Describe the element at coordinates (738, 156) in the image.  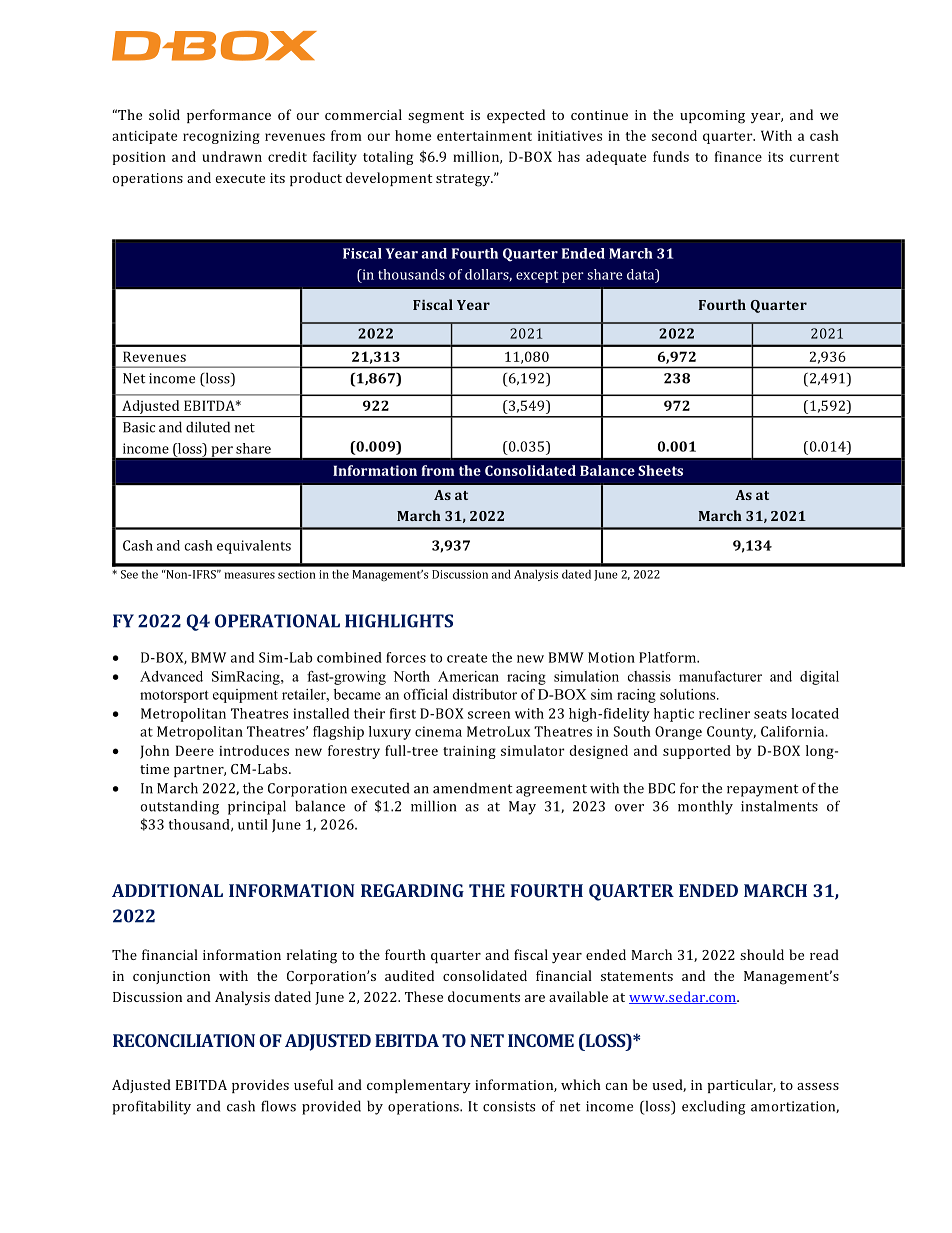
I see `finance` at that location.
